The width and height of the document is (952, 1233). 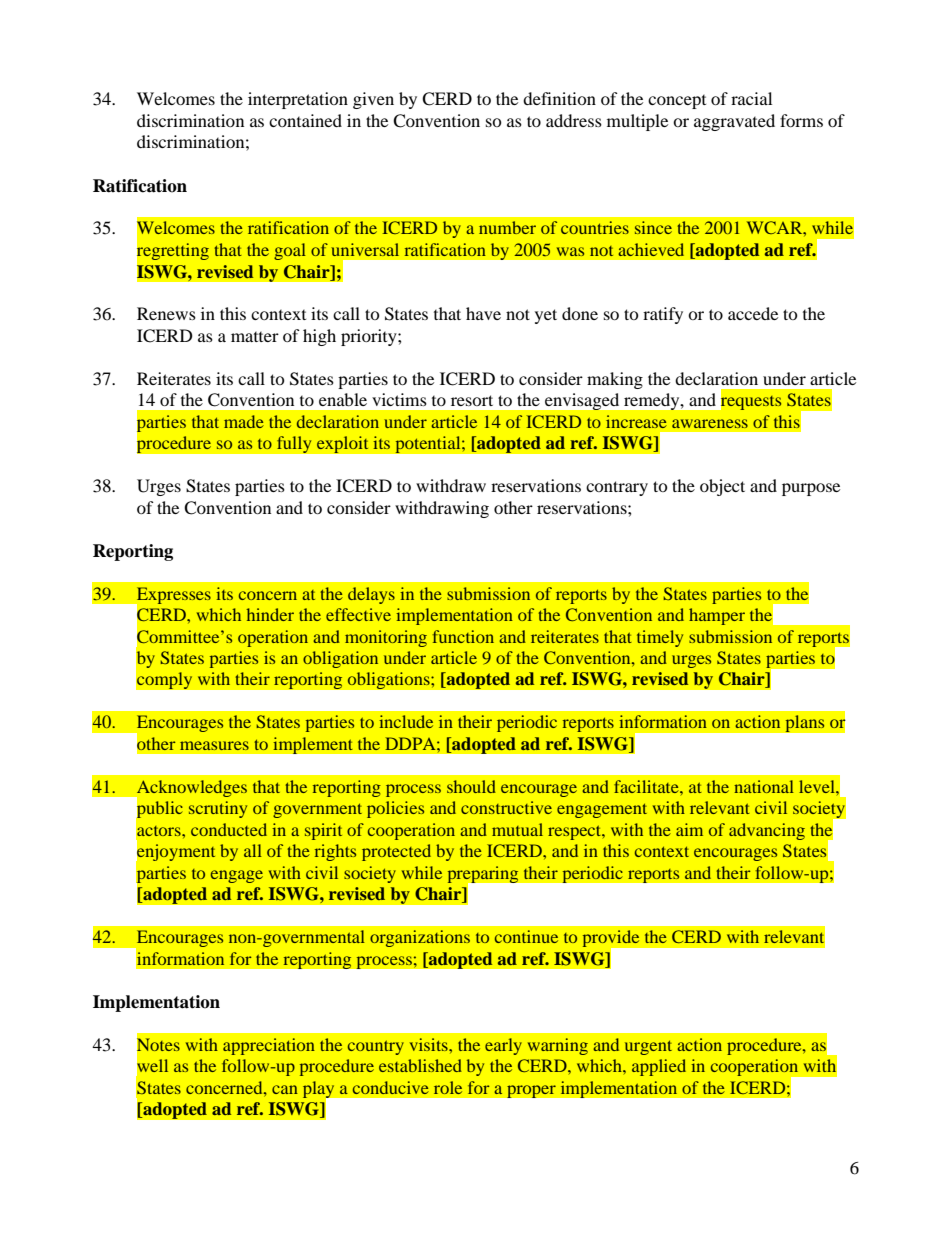 What do you see at coordinates (270, 614) in the document?
I see `hinder` at bounding box center [270, 614].
